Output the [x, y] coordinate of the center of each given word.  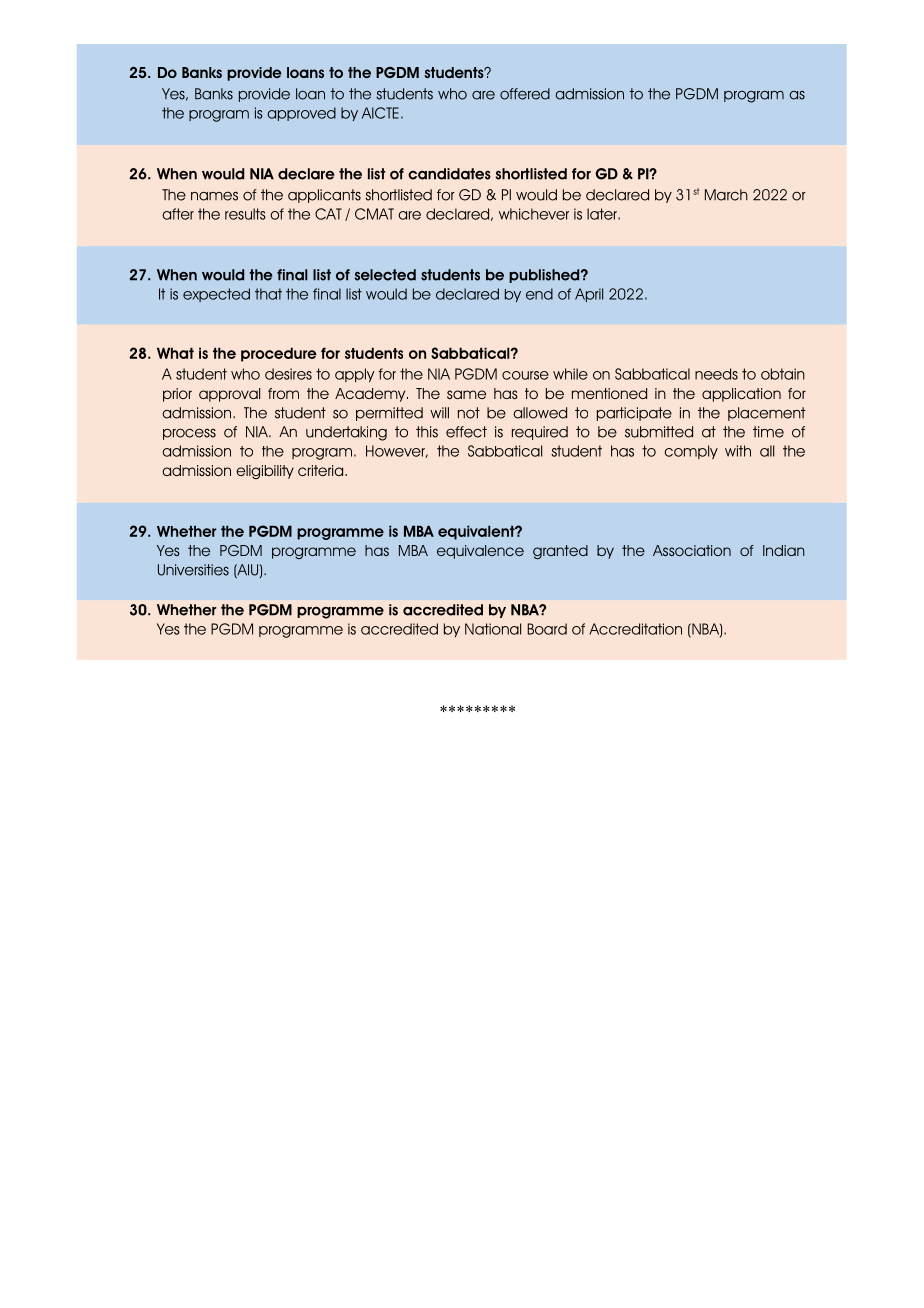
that [268, 294]
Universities [193, 570]
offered [525, 94]
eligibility [265, 472]
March [726, 195]
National [493, 629]
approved [301, 114]
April [589, 295]
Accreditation [635, 629]
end [539, 294]
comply [691, 452]
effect [466, 432]
